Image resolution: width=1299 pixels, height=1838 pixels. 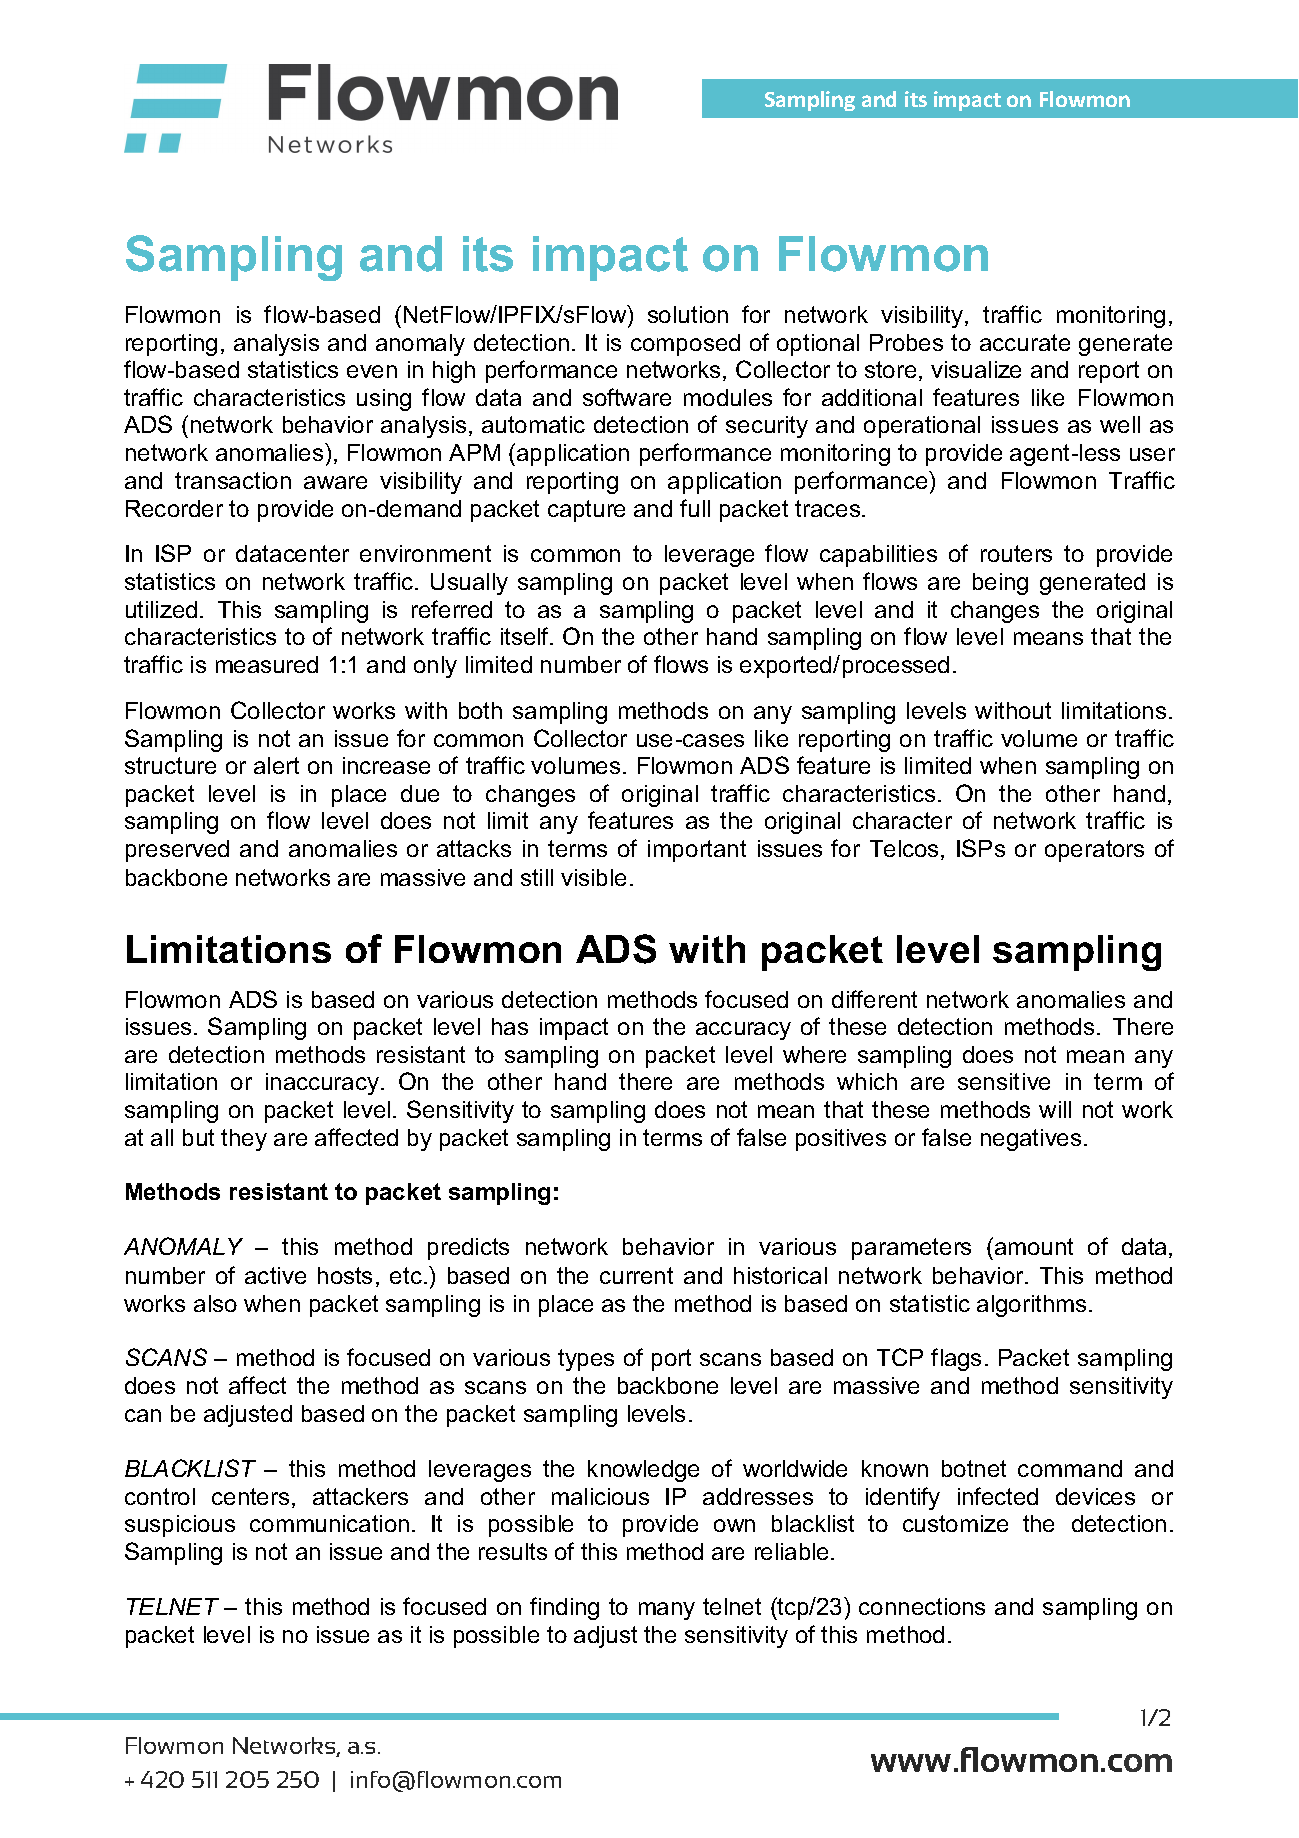 I want to click on operators, so click(x=1094, y=851).
